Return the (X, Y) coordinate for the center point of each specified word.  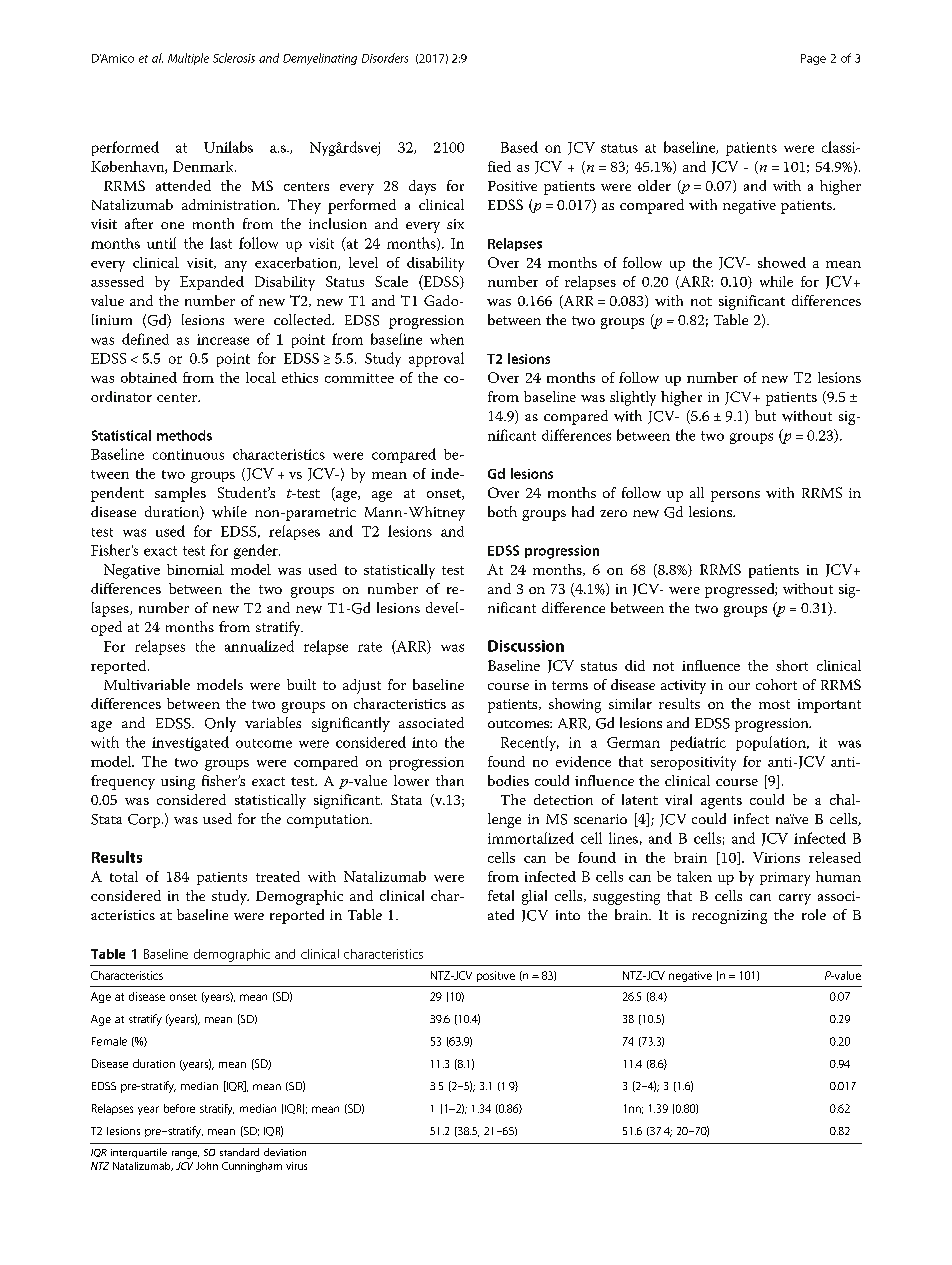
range (185, 1155)
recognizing (729, 917)
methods (184, 435)
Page (813, 59)
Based (519, 147)
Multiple (188, 59)
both (502, 511)
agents (721, 802)
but (765, 415)
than (450, 780)
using (178, 783)
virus (296, 1166)
